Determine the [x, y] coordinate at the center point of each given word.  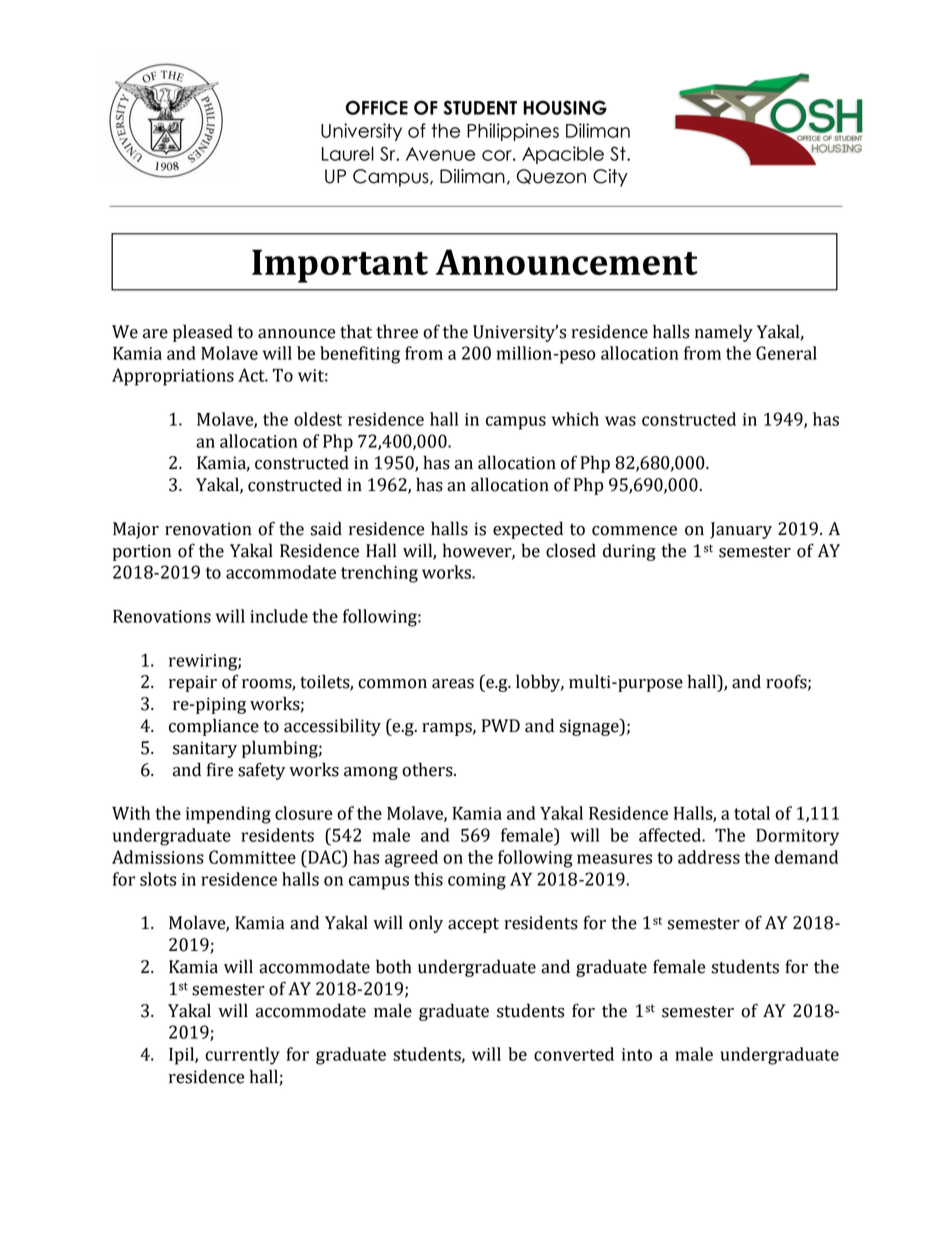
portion [142, 552]
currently [242, 1056]
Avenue [440, 154]
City [610, 178]
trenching [379, 574]
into [637, 1054]
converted [574, 1054]
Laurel [348, 153]
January [741, 530]
